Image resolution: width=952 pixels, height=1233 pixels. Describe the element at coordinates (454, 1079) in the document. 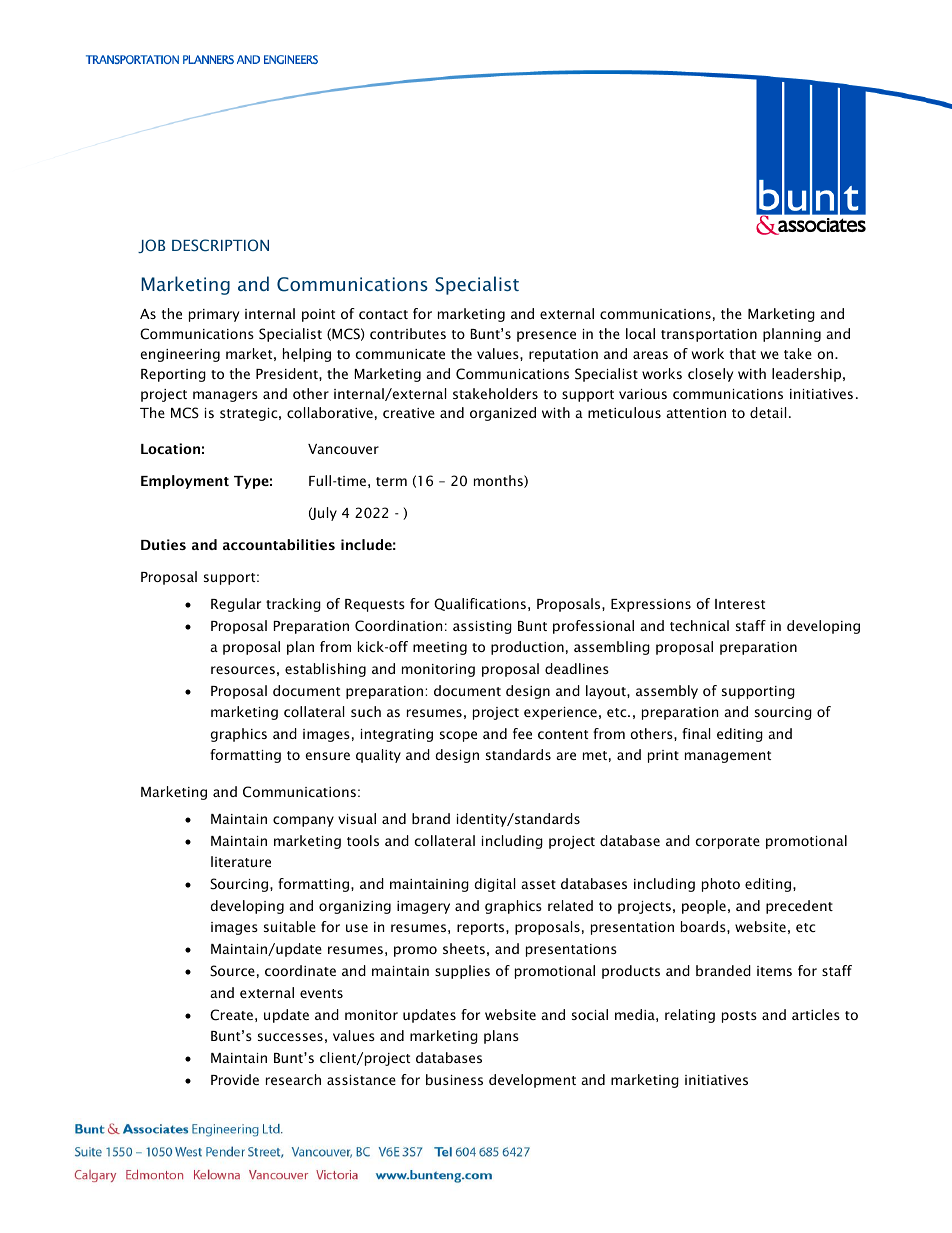

I see `business` at that location.
